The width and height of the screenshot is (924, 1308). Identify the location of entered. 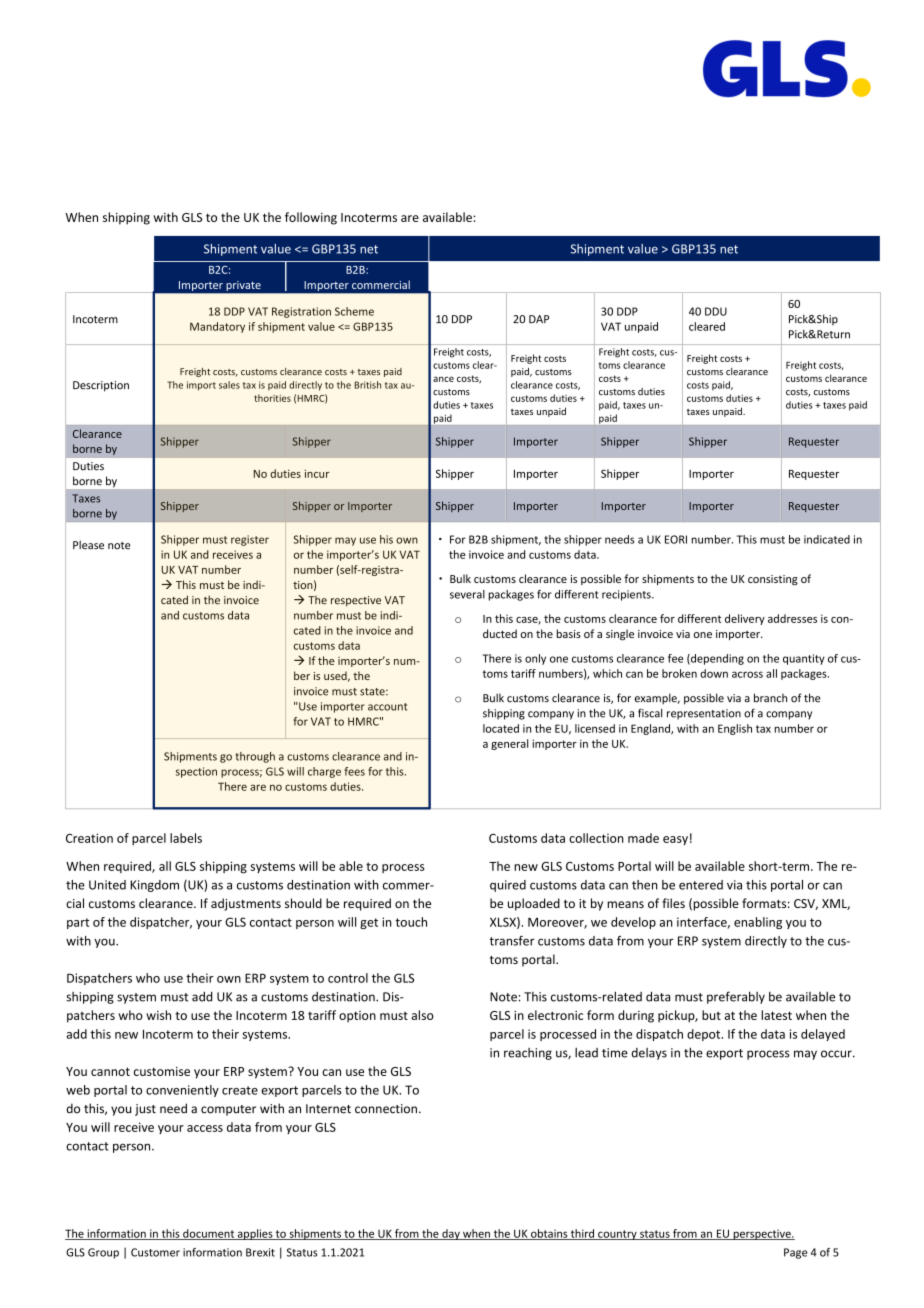
(701, 885).
